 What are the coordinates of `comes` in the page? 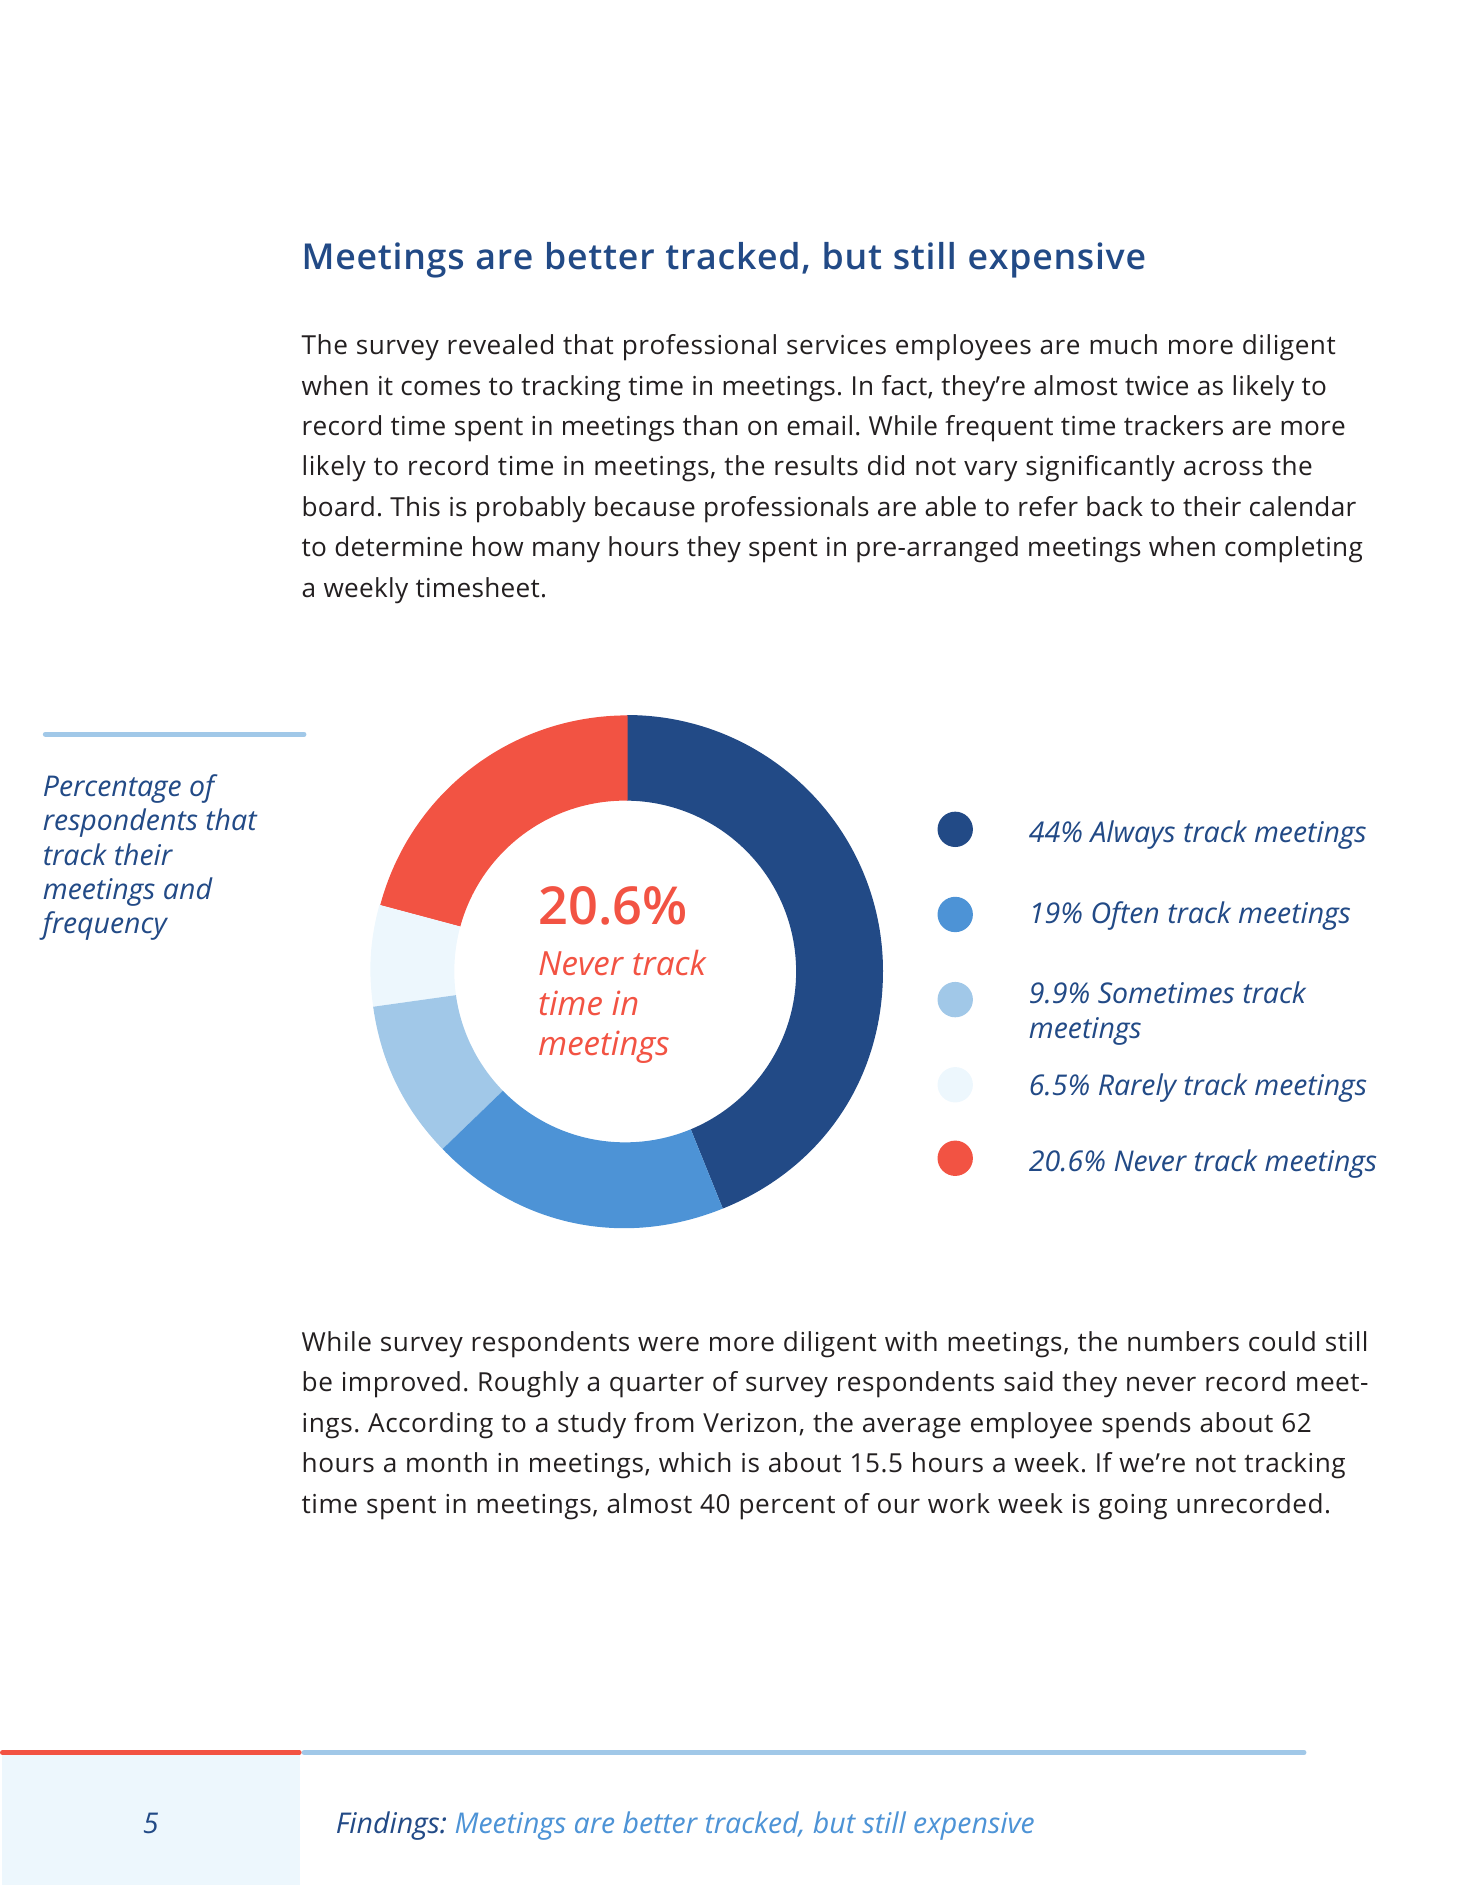 It's located at (440, 388).
